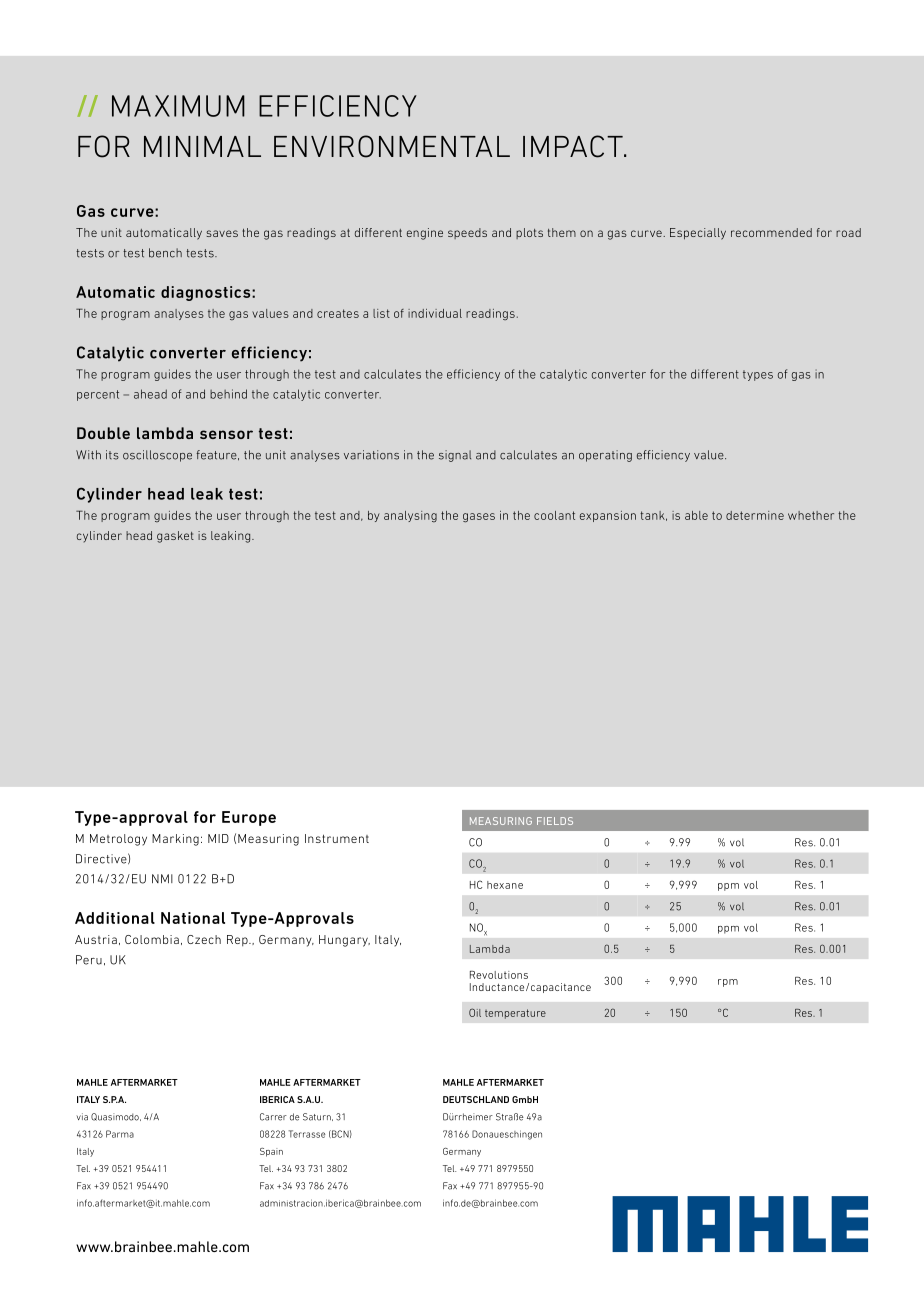 The width and height of the document is (924, 1308). What do you see at coordinates (175, 840) in the document?
I see `Marking` at bounding box center [175, 840].
